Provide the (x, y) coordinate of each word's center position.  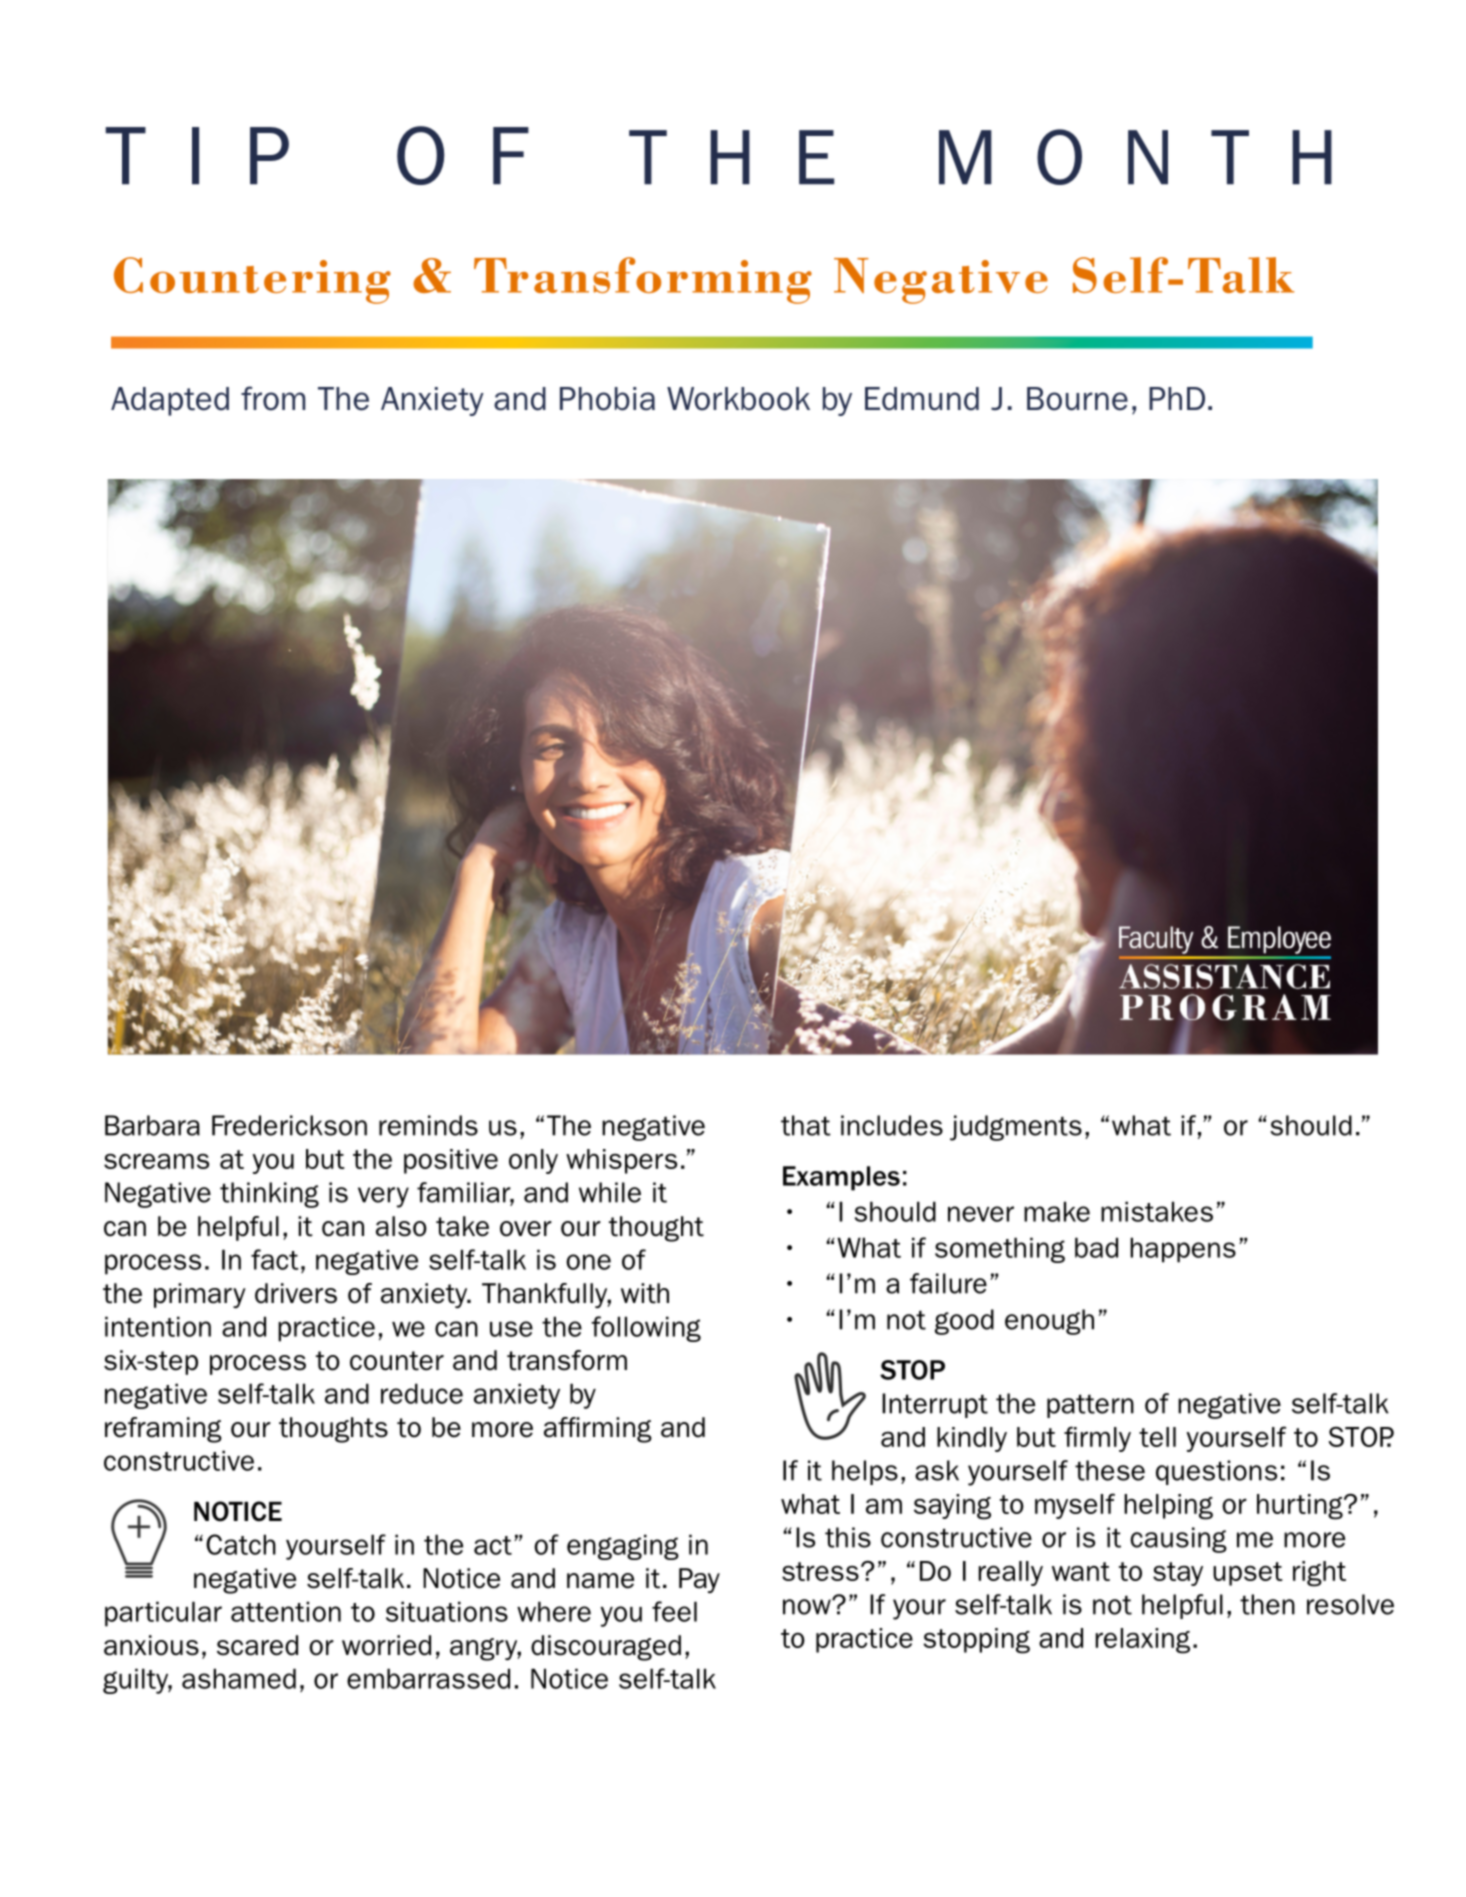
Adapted (170, 401)
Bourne (1077, 399)
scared (257, 1645)
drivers (296, 1293)
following (646, 1329)
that (806, 1125)
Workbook (738, 399)
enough (1049, 1322)
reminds (428, 1125)
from (273, 398)
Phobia (607, 399)
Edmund (922, 399)
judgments (1016, 1128)
